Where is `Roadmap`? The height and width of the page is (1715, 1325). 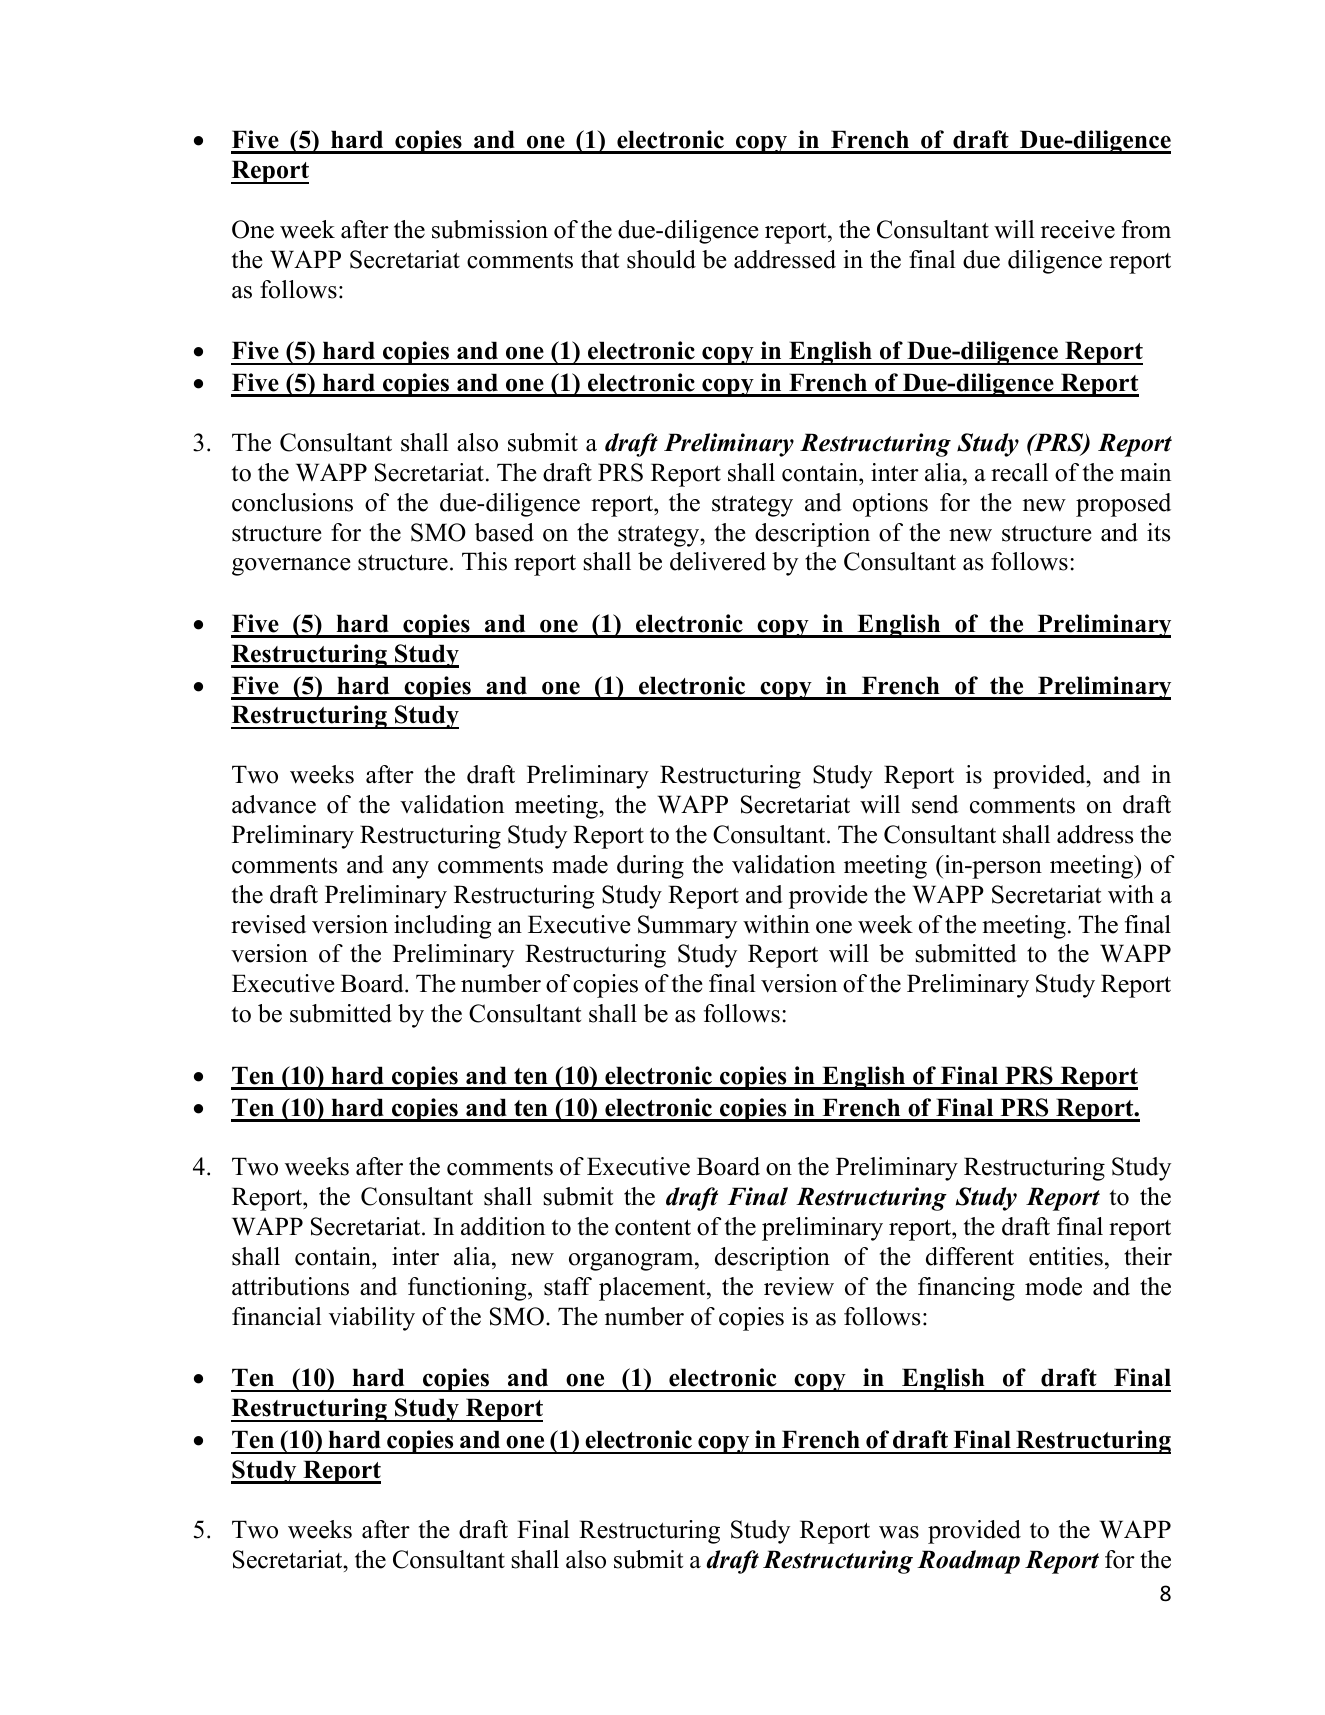 Roadmap is located at coordinates (968, 1562).
